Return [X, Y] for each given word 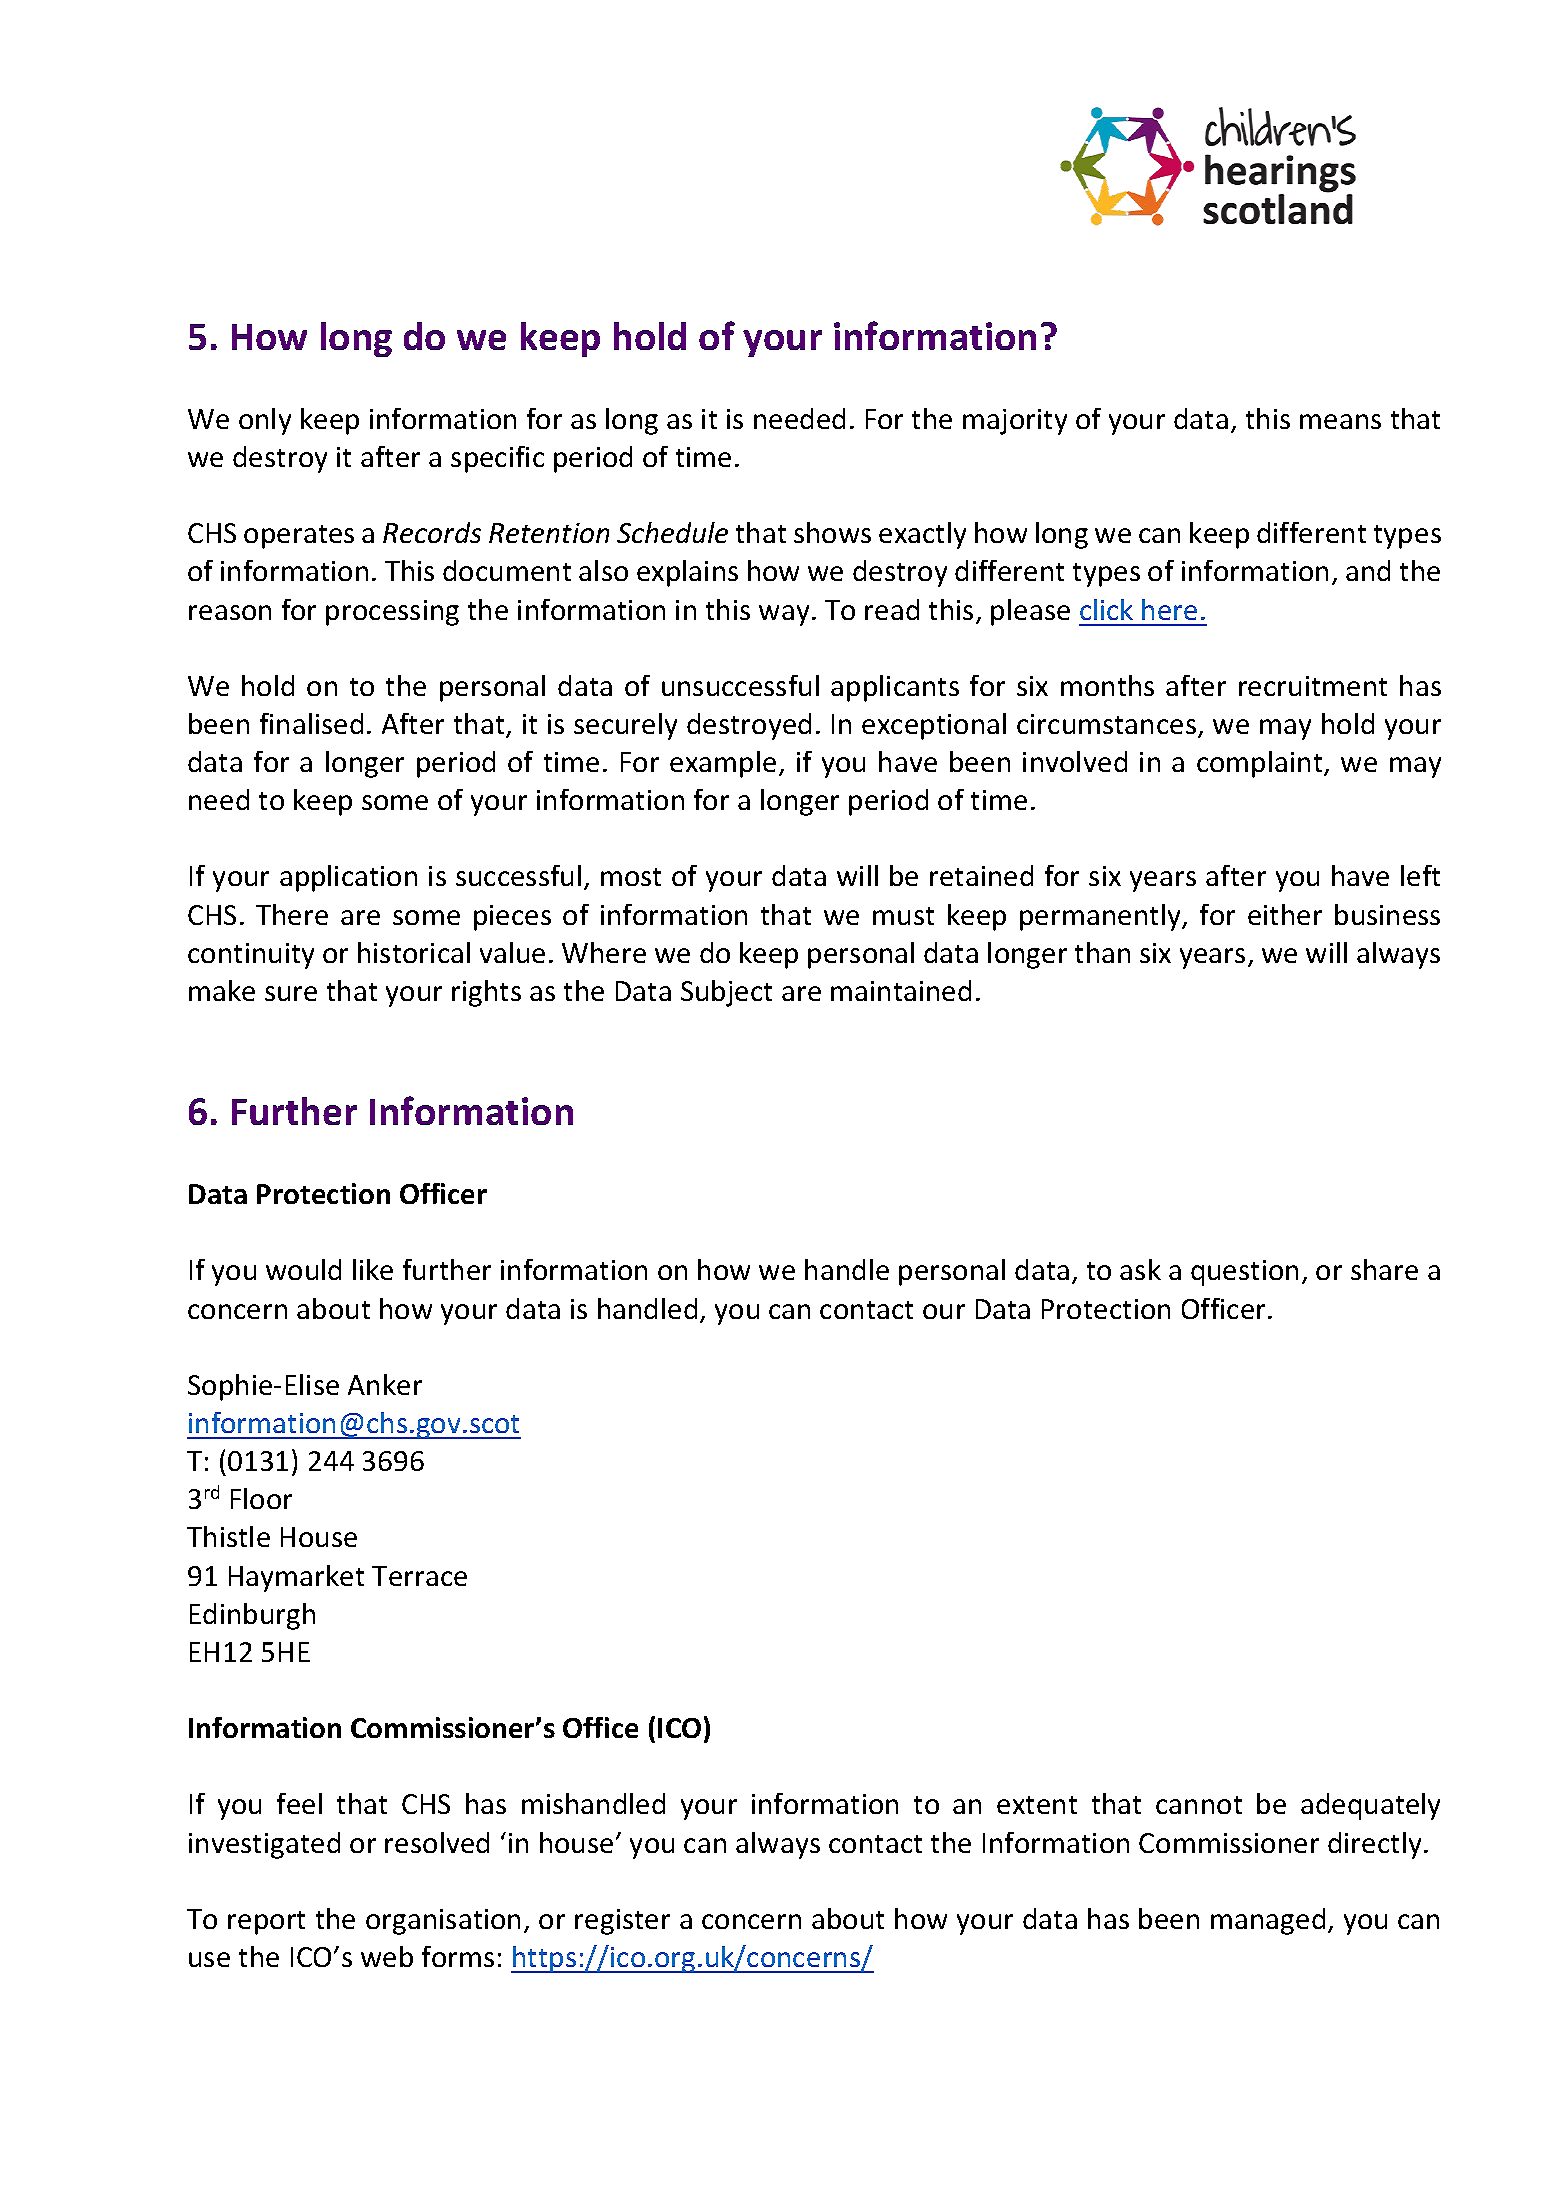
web [387, 1956]
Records [432, 532]
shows [832, 532]
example [723, 764]
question [1244, 1273]
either [1285, 914]
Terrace [419, 1576]
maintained [901, 990]
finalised [311, 723]
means [1340, 421]
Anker [385, 1384]
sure [291, 993]
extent [1037, 1805]
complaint [1261, 764]
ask [1140, 1269]
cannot [1199, 1805]
